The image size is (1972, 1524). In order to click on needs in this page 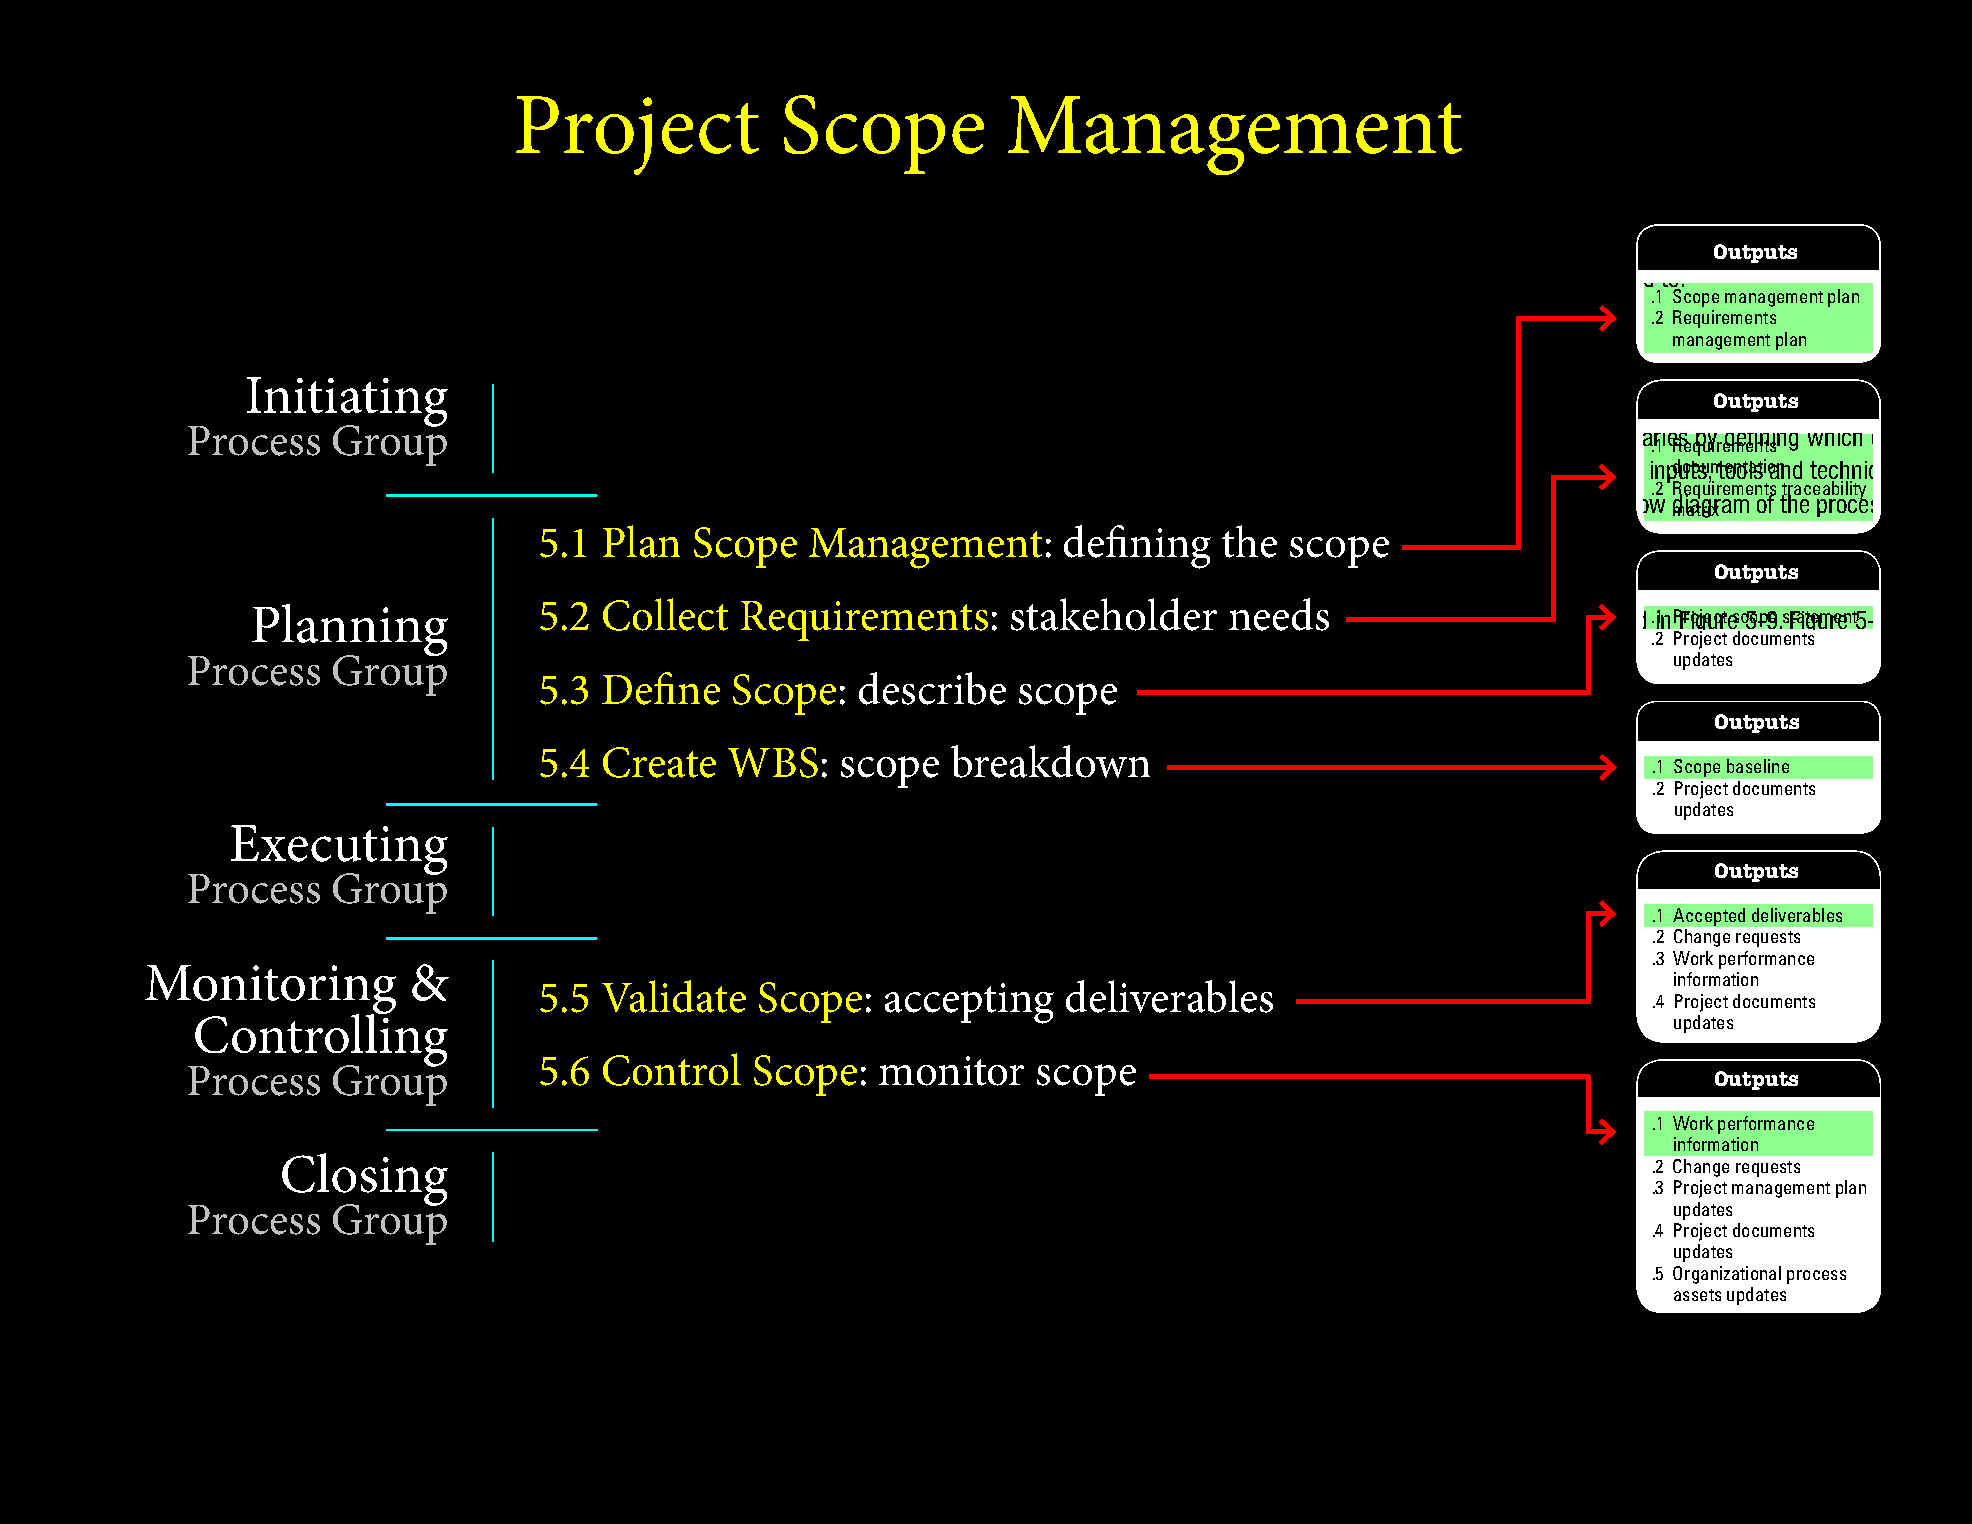, I will do `click(1279, 614)`.
